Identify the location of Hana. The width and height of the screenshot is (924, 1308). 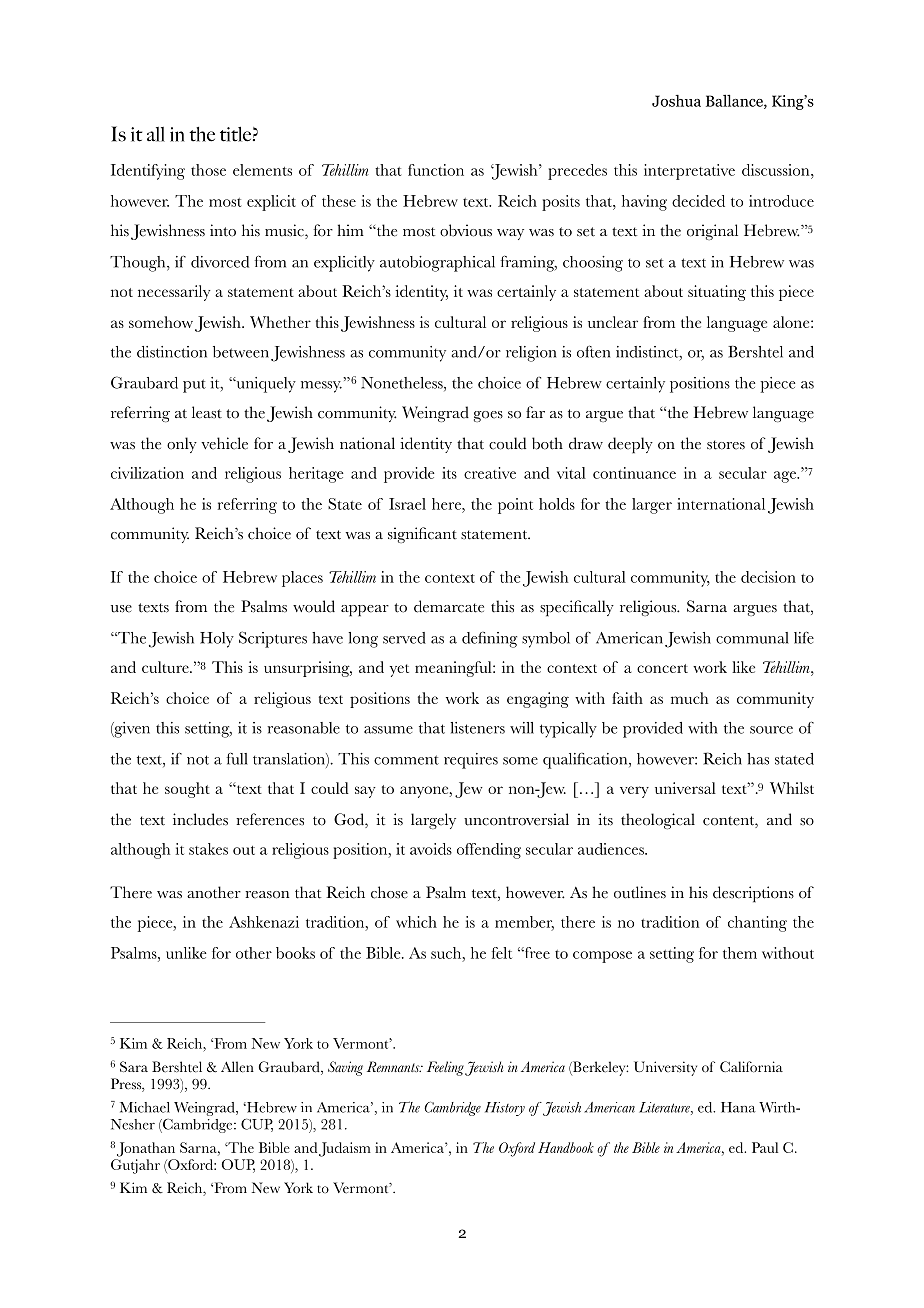
(738, 1107).
